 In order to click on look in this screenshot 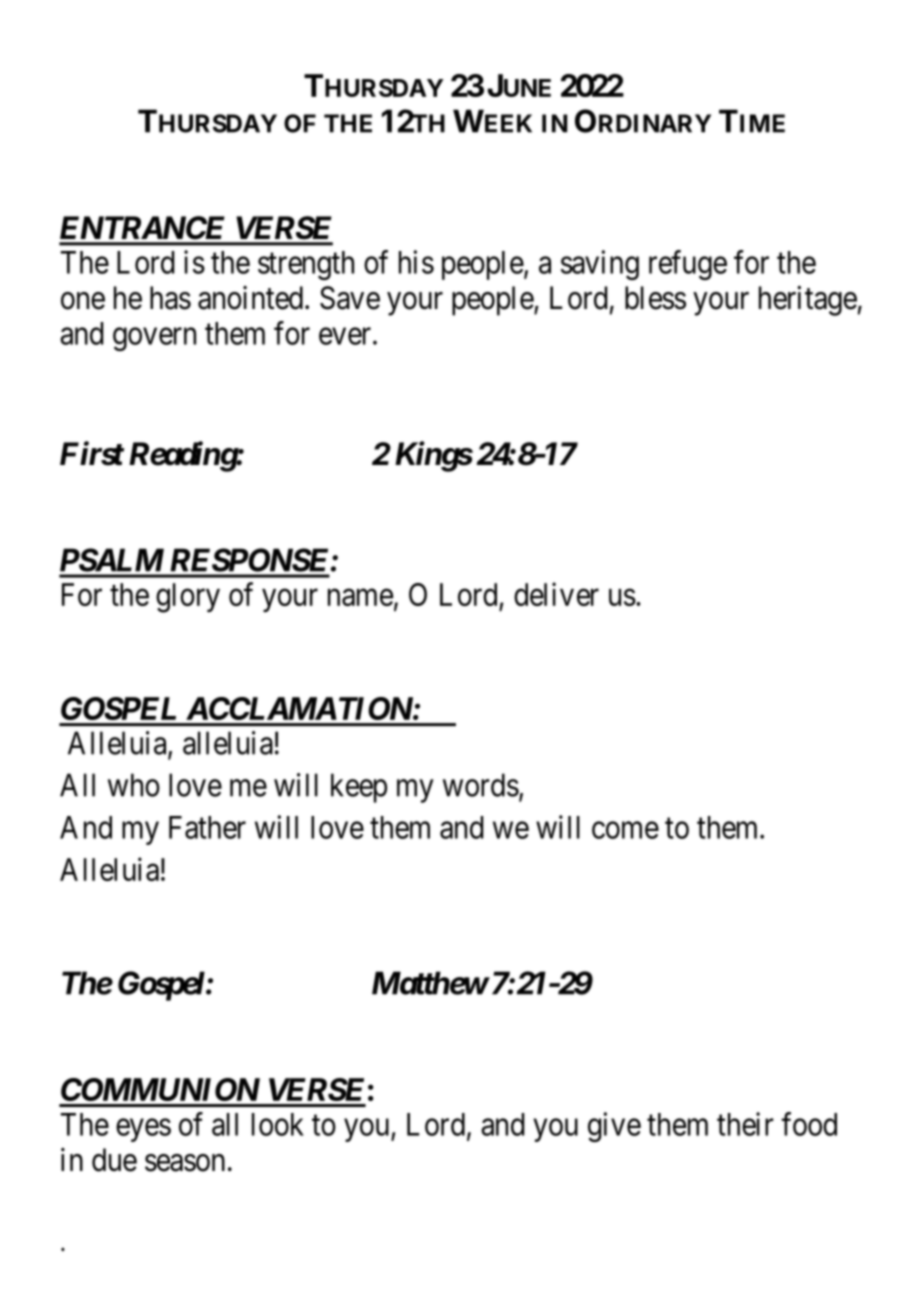, I will do `click(278, 1124)`.
